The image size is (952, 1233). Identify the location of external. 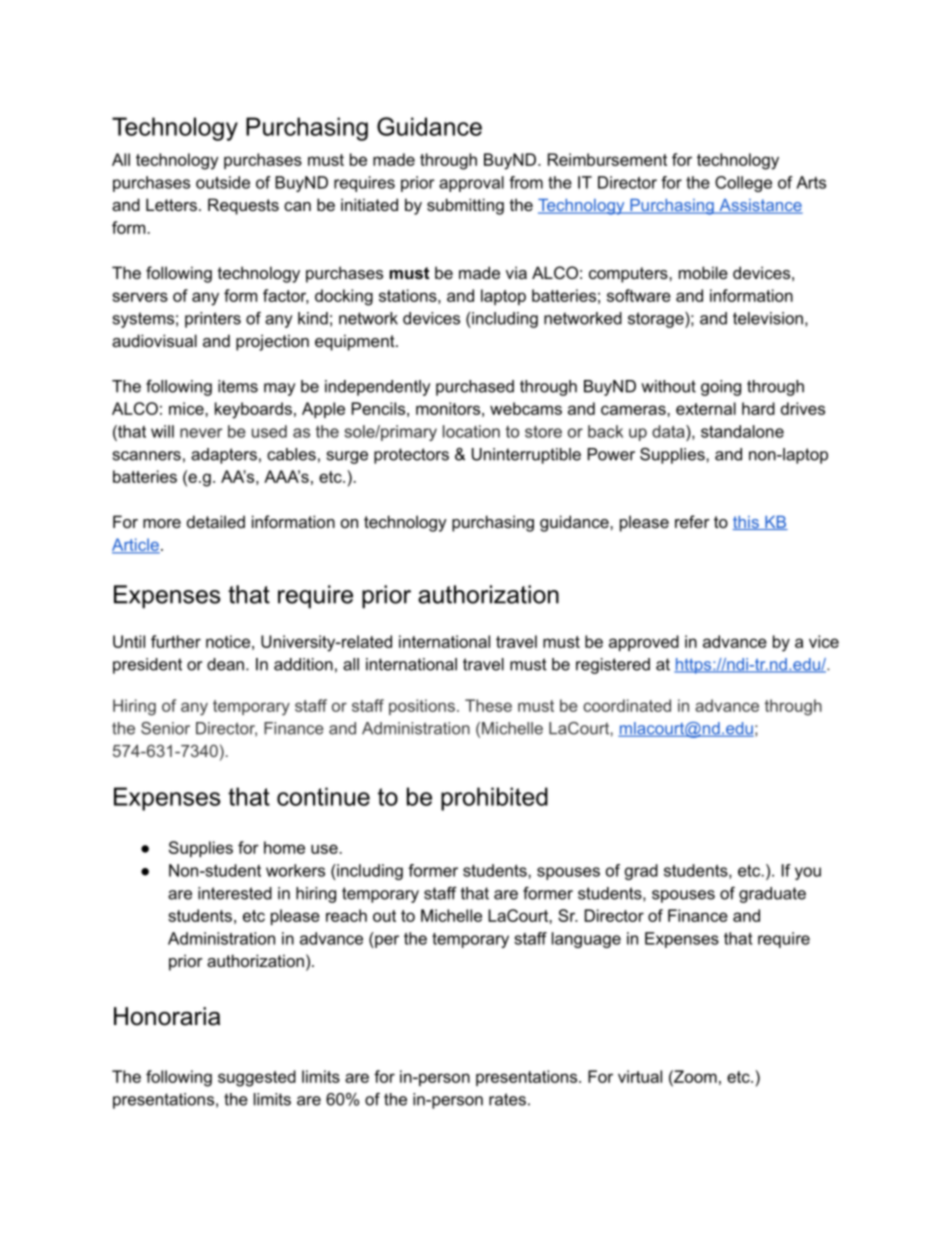
(706, 408).
